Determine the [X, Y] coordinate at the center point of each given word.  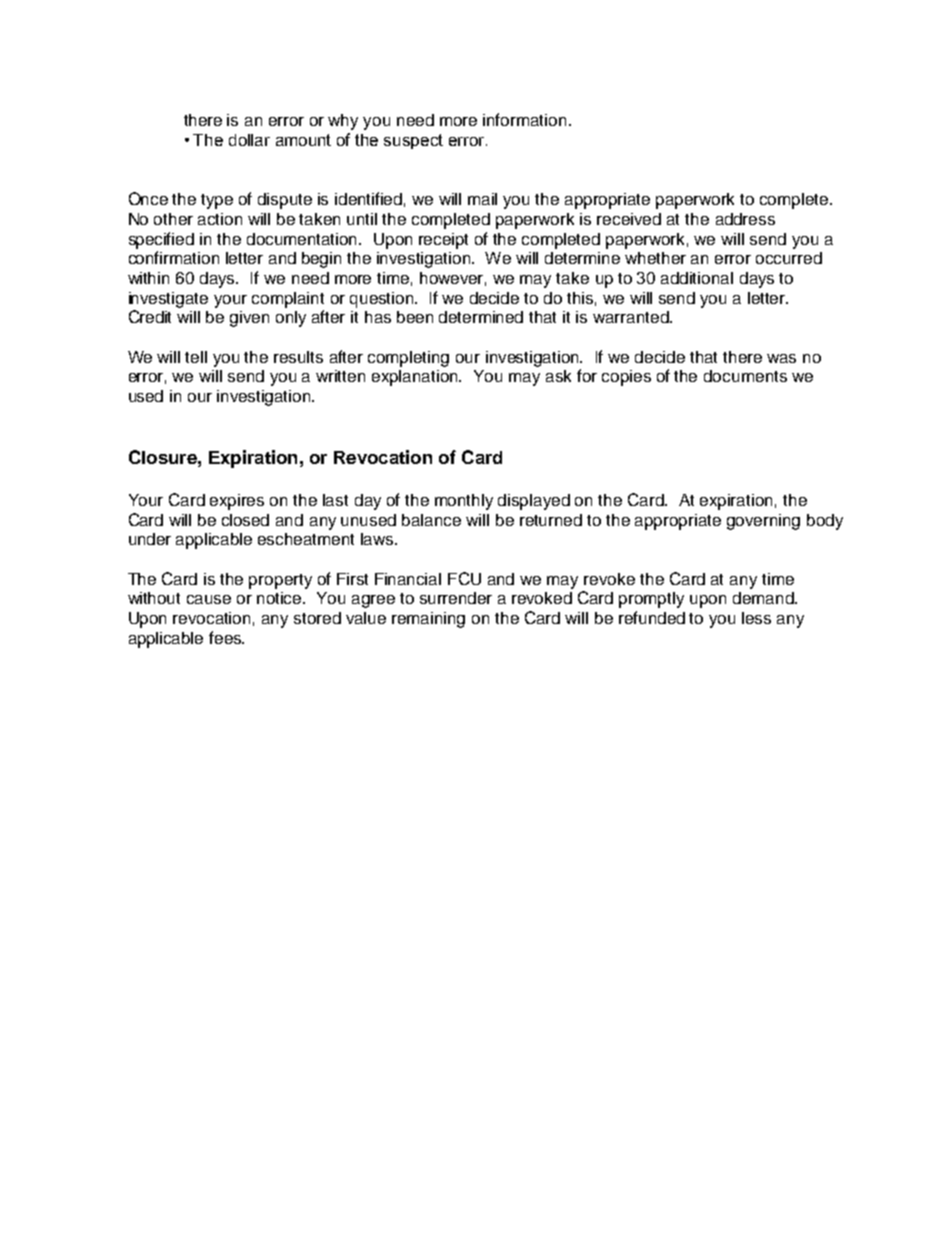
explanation [416, 378]
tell [196, 357]
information [524, 119]
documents [745, 376]
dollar [249, 140]
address [745, 219]
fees [226, 637]
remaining [428, 620]
